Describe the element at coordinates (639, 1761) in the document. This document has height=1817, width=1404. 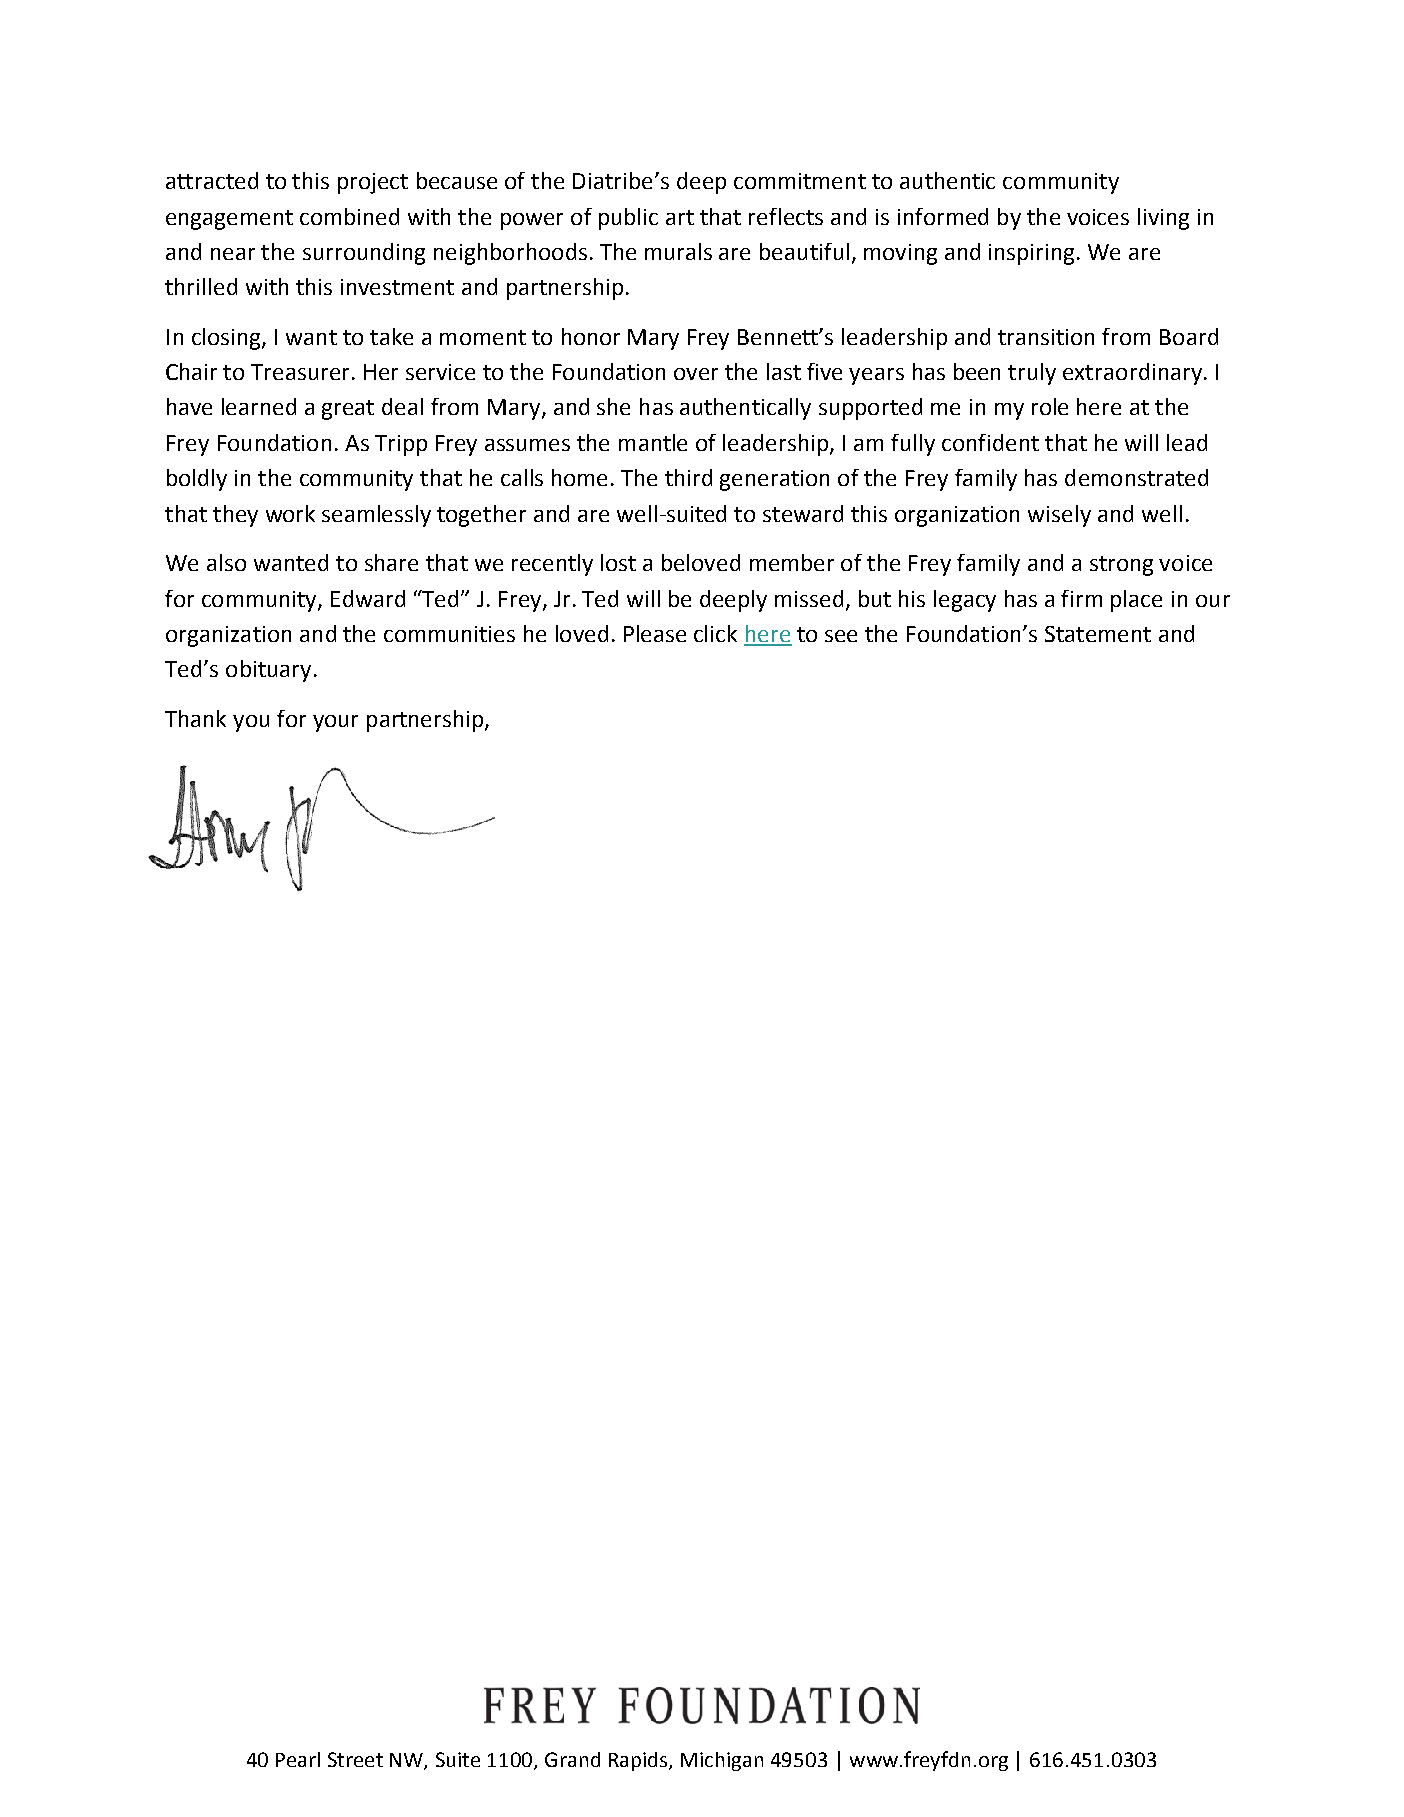
I see `Rapids` at that location.
